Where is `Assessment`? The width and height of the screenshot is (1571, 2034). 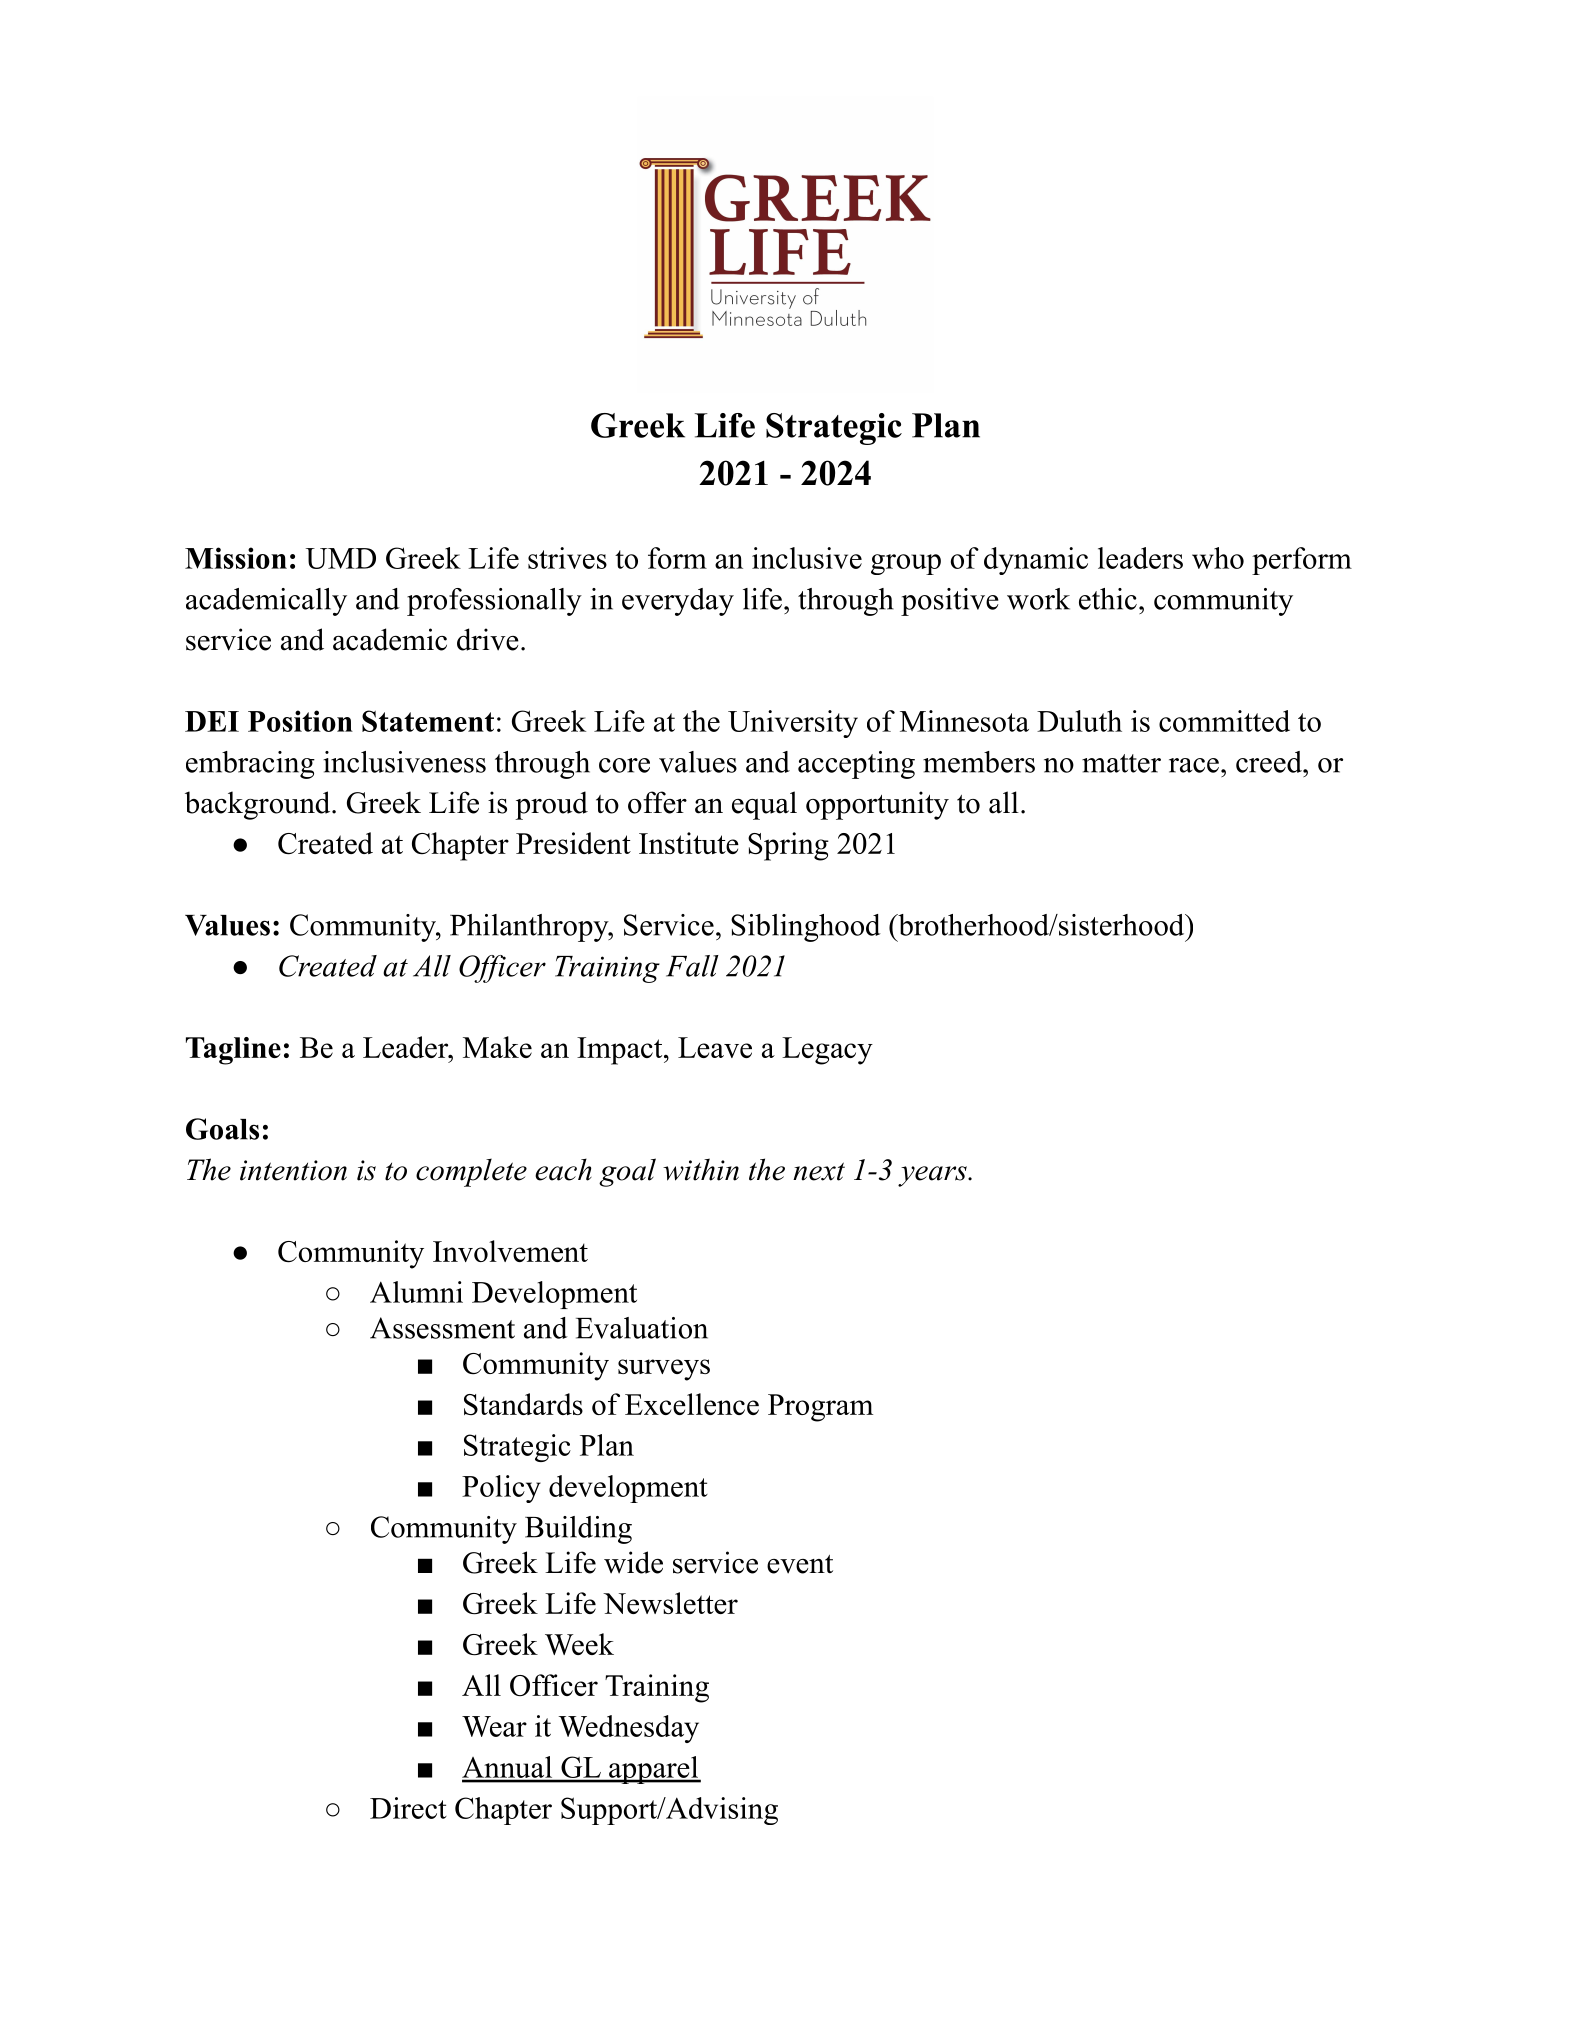 Assessment is located at coordinates (442, 1328).
